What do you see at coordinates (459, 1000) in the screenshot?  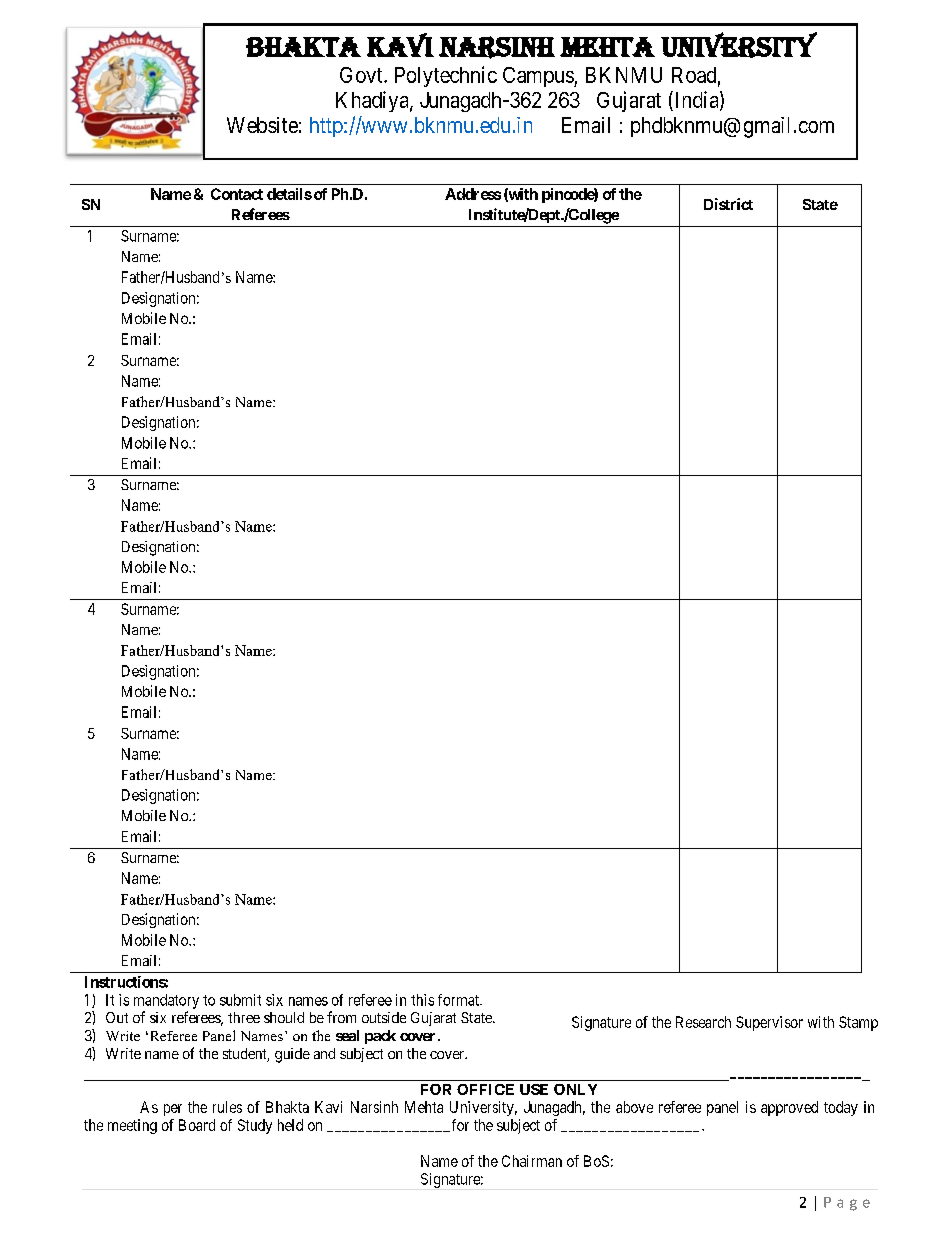 I see `format` at bounding box center [459, 1000].
